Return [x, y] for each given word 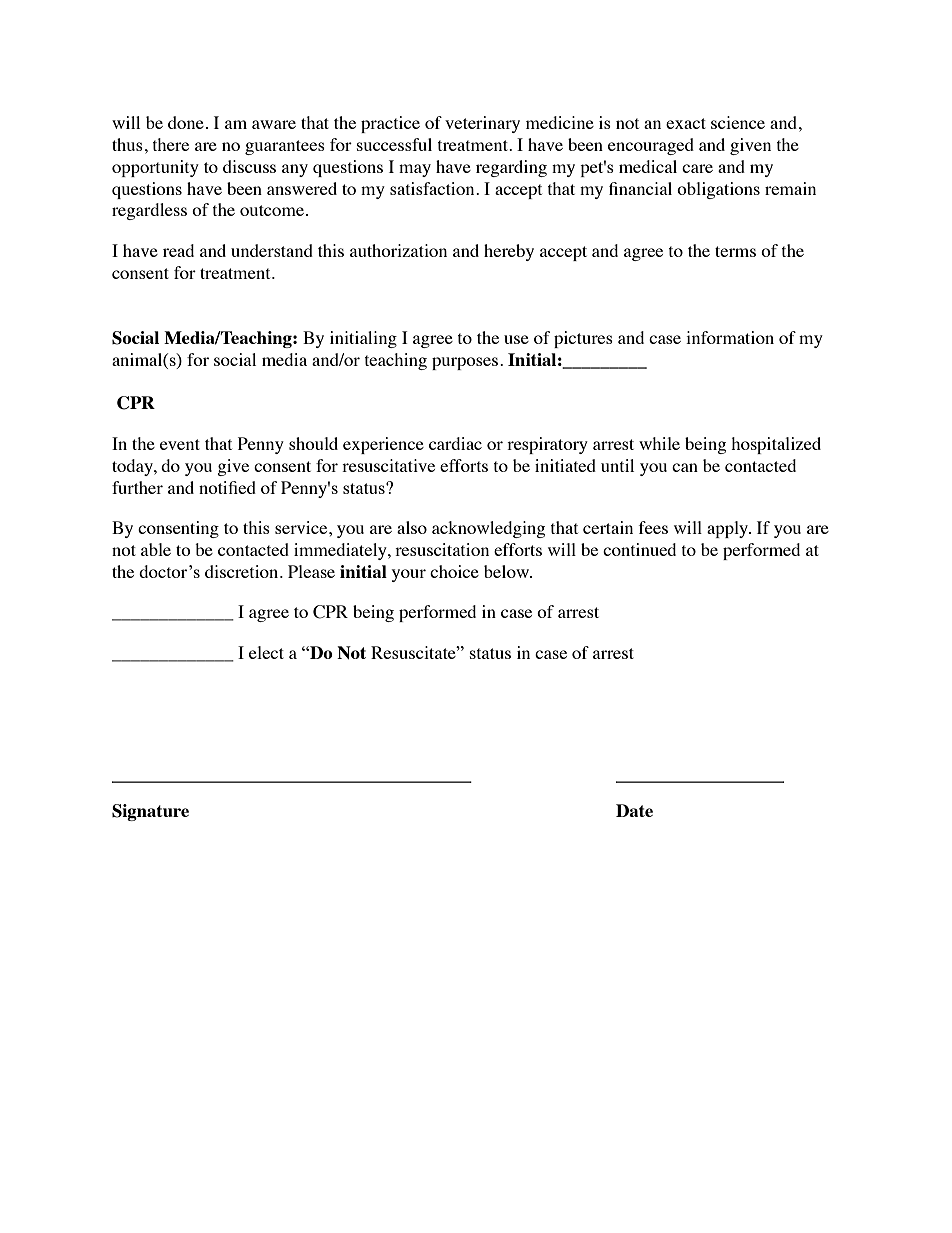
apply [729, 529]
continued [639, 549]
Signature [150, 812]
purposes [465, 363]
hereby [509, 252]
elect [266, 652]
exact [686, 123]
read [178, 250]
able [156, 549]
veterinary [482, 124]
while [659, 443]
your [409, 575]
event [180, 444]
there [171, 144]
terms [735, 251]
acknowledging [488, 529]
